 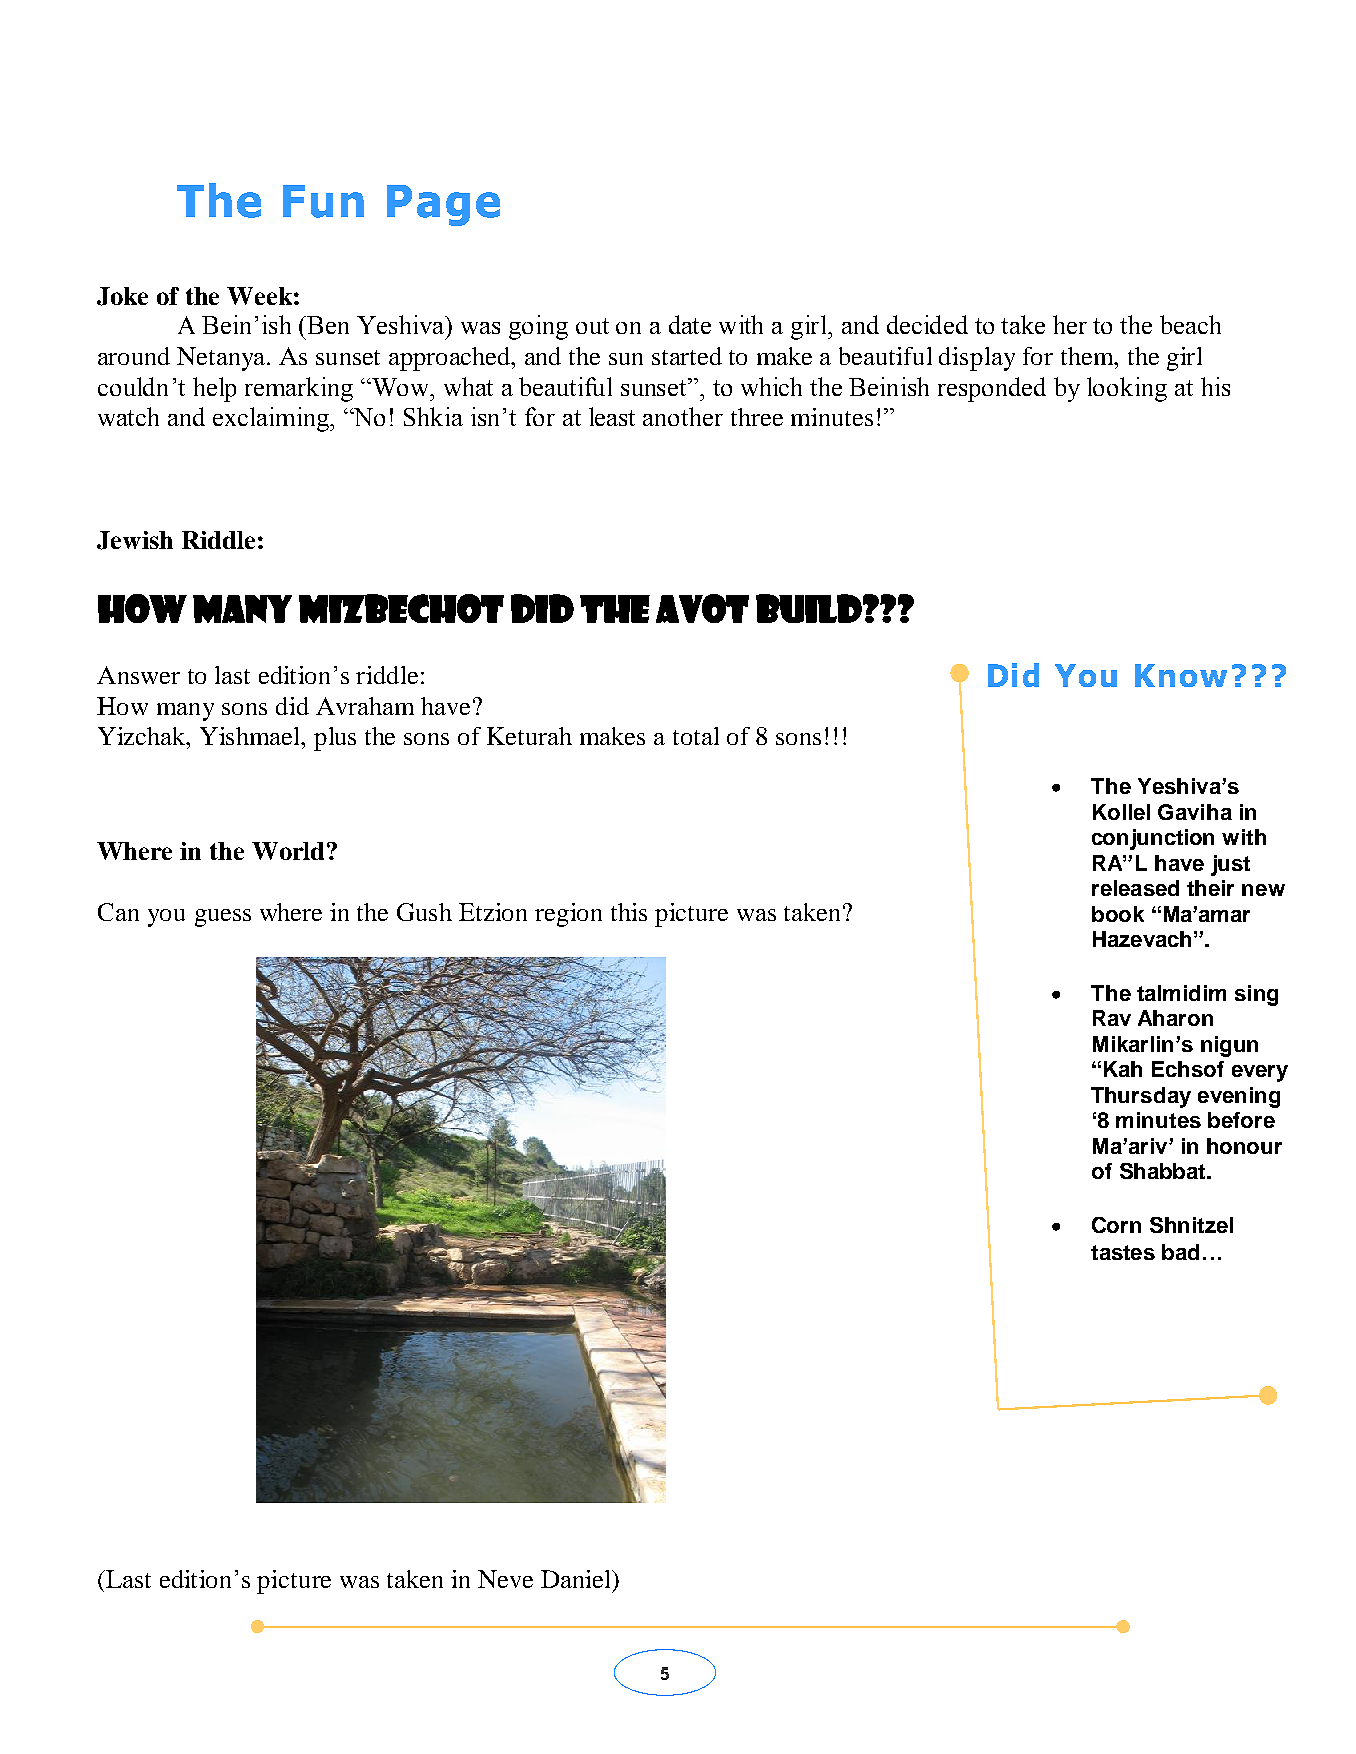 I want to click on Neve, so click(x=505, y=1579).
